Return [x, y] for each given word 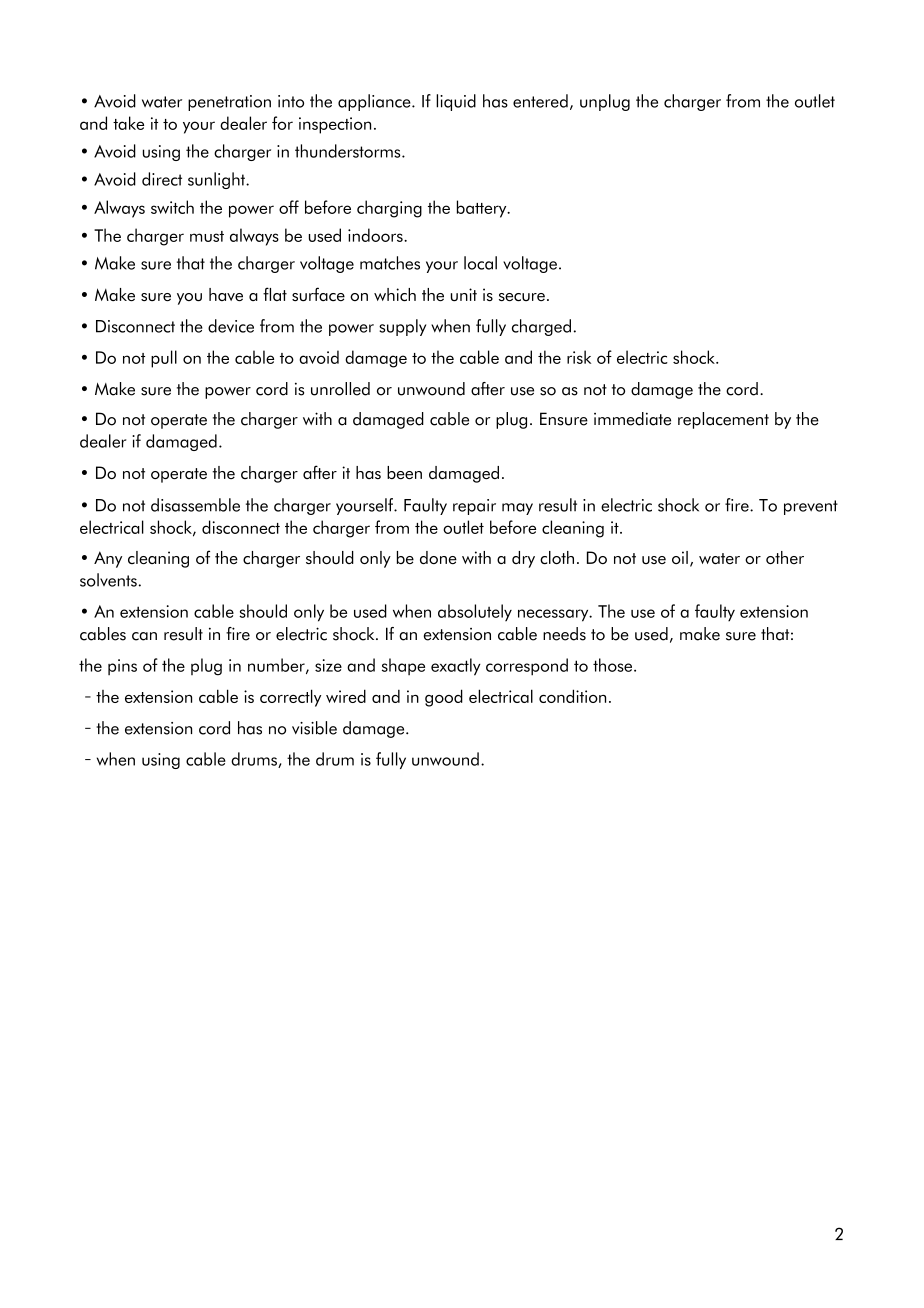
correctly [290, 698]
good [444, 698]
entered [540, 101]
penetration [229, 103]
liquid [456, 102]
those [614, 665]
